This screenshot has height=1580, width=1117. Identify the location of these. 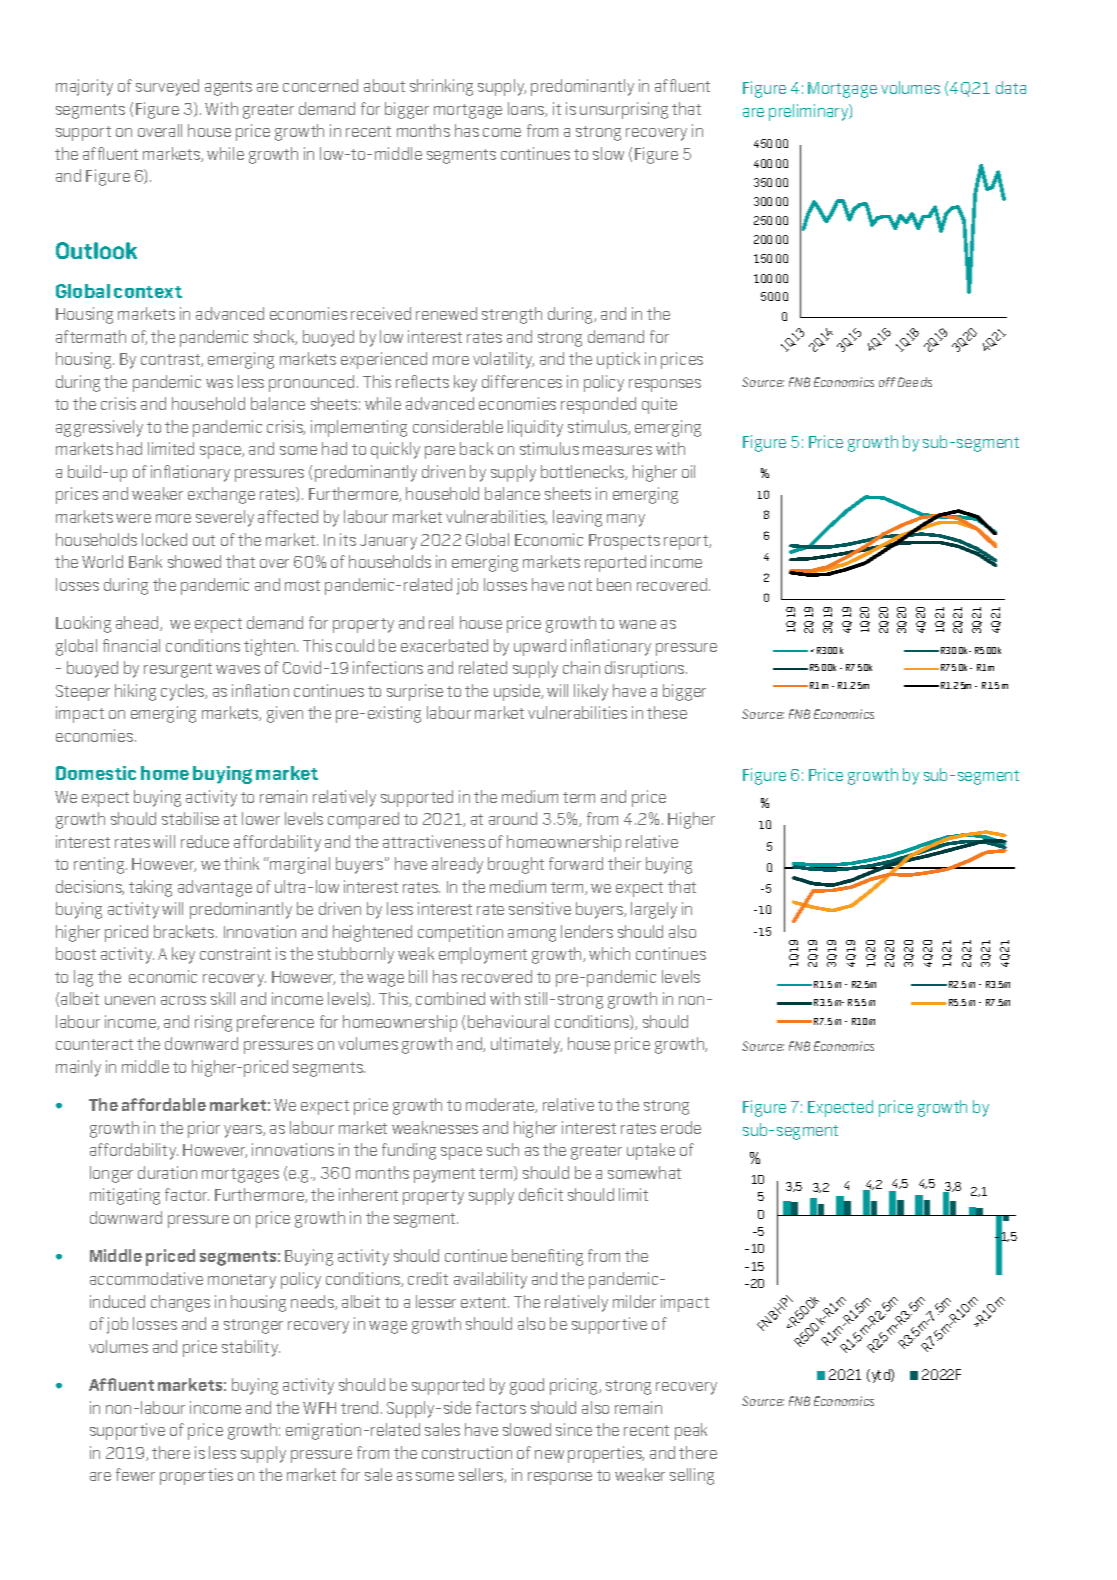
(667, 712).
